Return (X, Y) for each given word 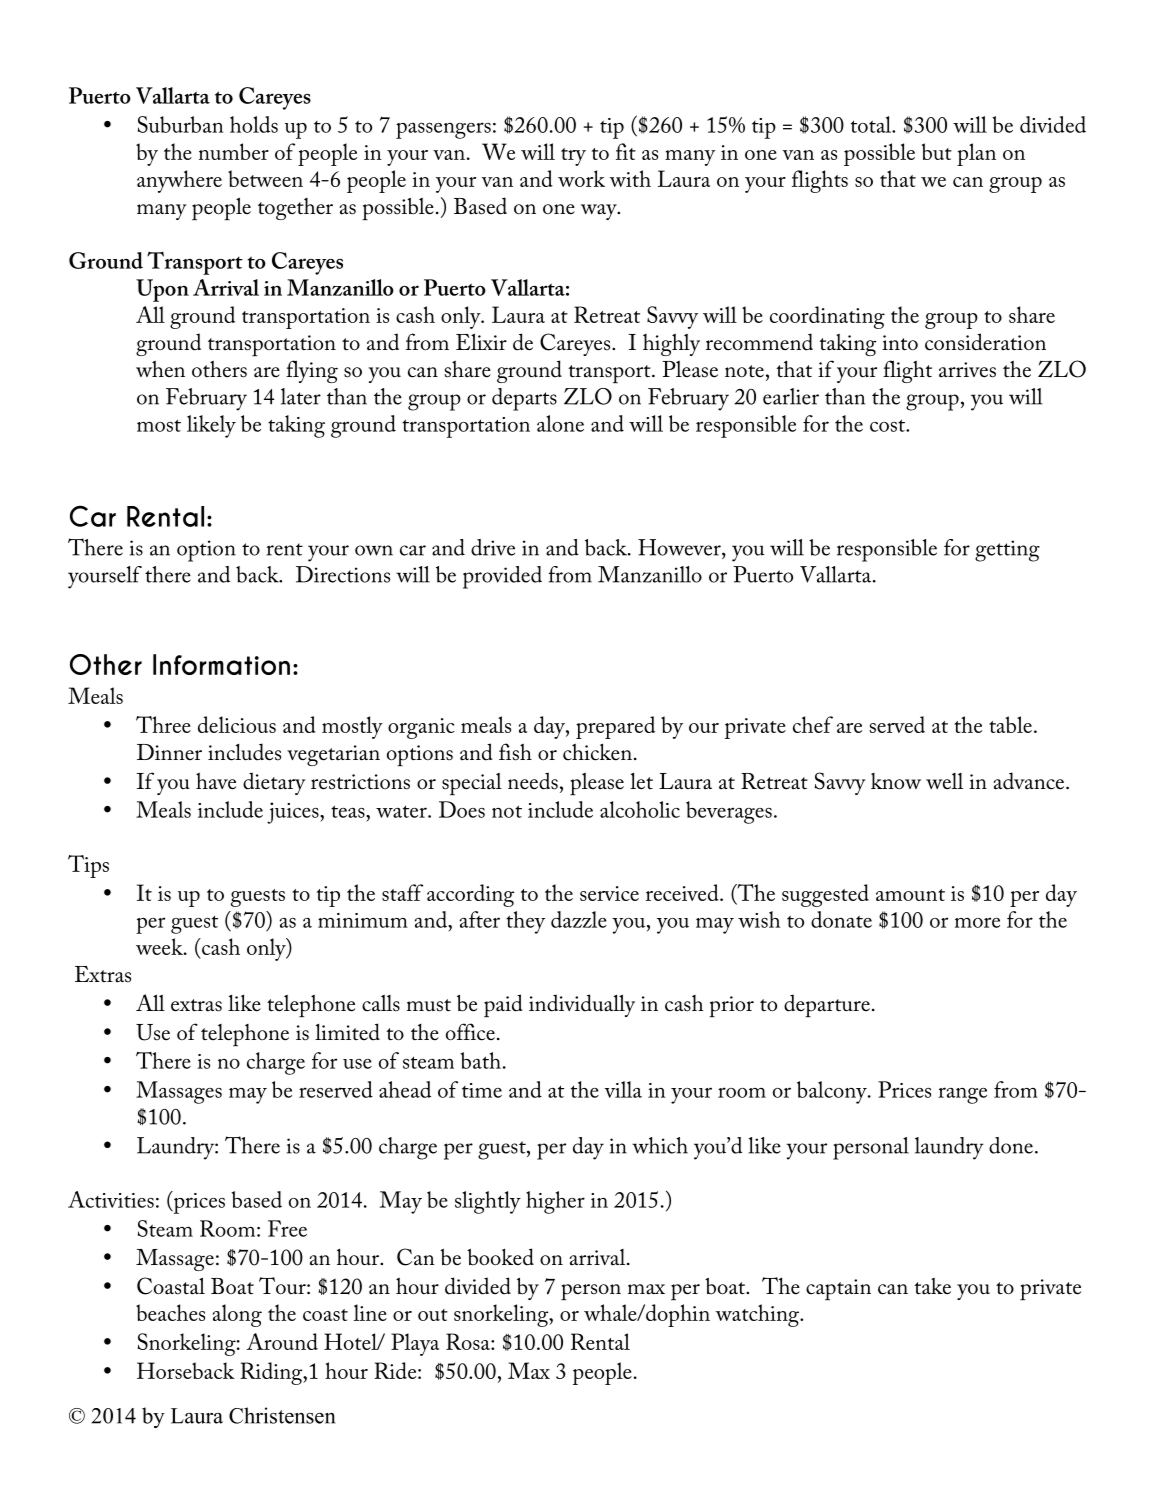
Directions (343, 574)
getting (1007, 551)
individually (582, 1005)
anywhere (179, 181)
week (160, 946)
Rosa (469, 1341)
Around (282, 1341)
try (573, 157)
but (937, 151)
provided (502, 577)
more (977, 922)
